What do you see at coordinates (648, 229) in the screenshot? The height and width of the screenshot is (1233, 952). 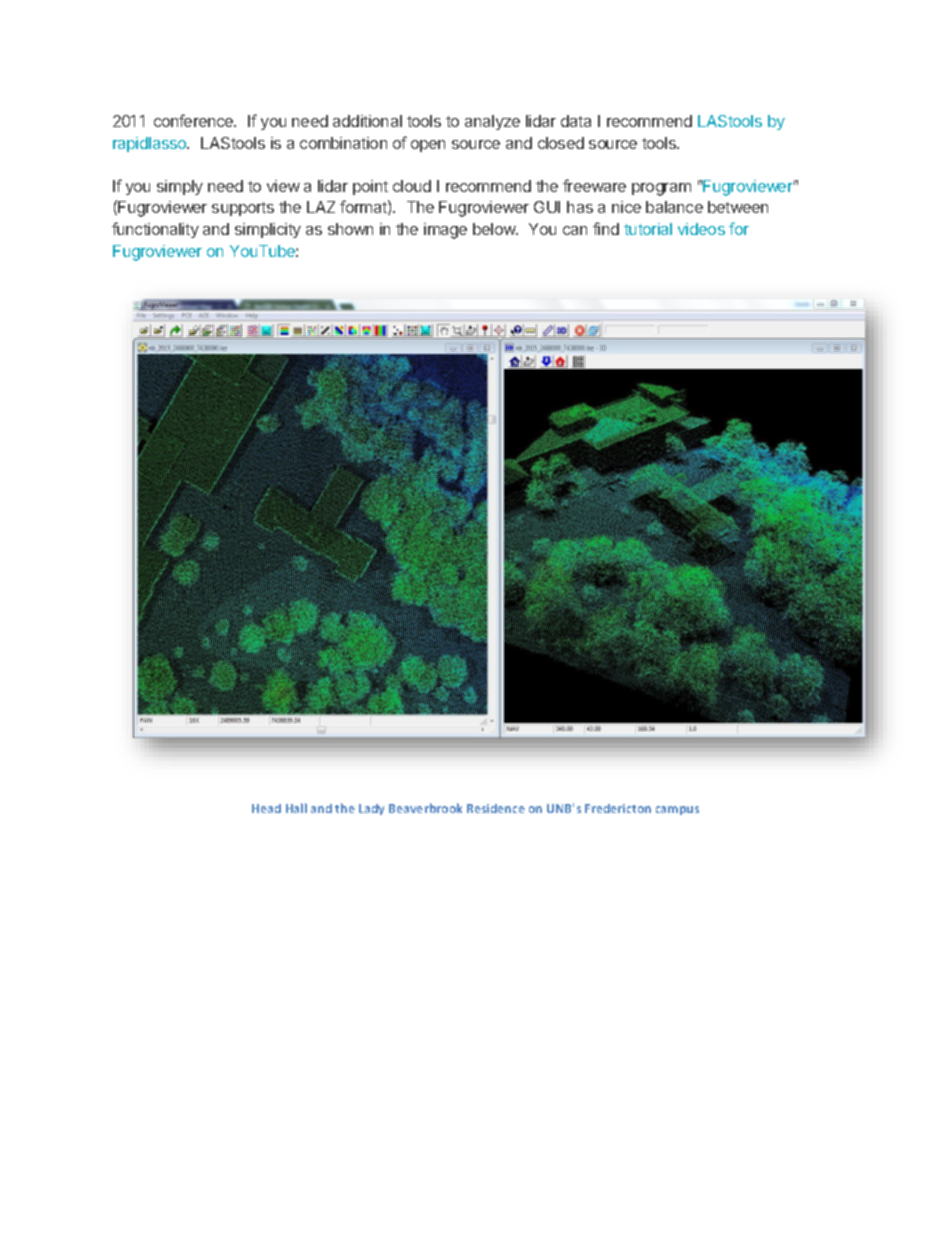 I see `tutorial` at bounding box center [648, 229].
